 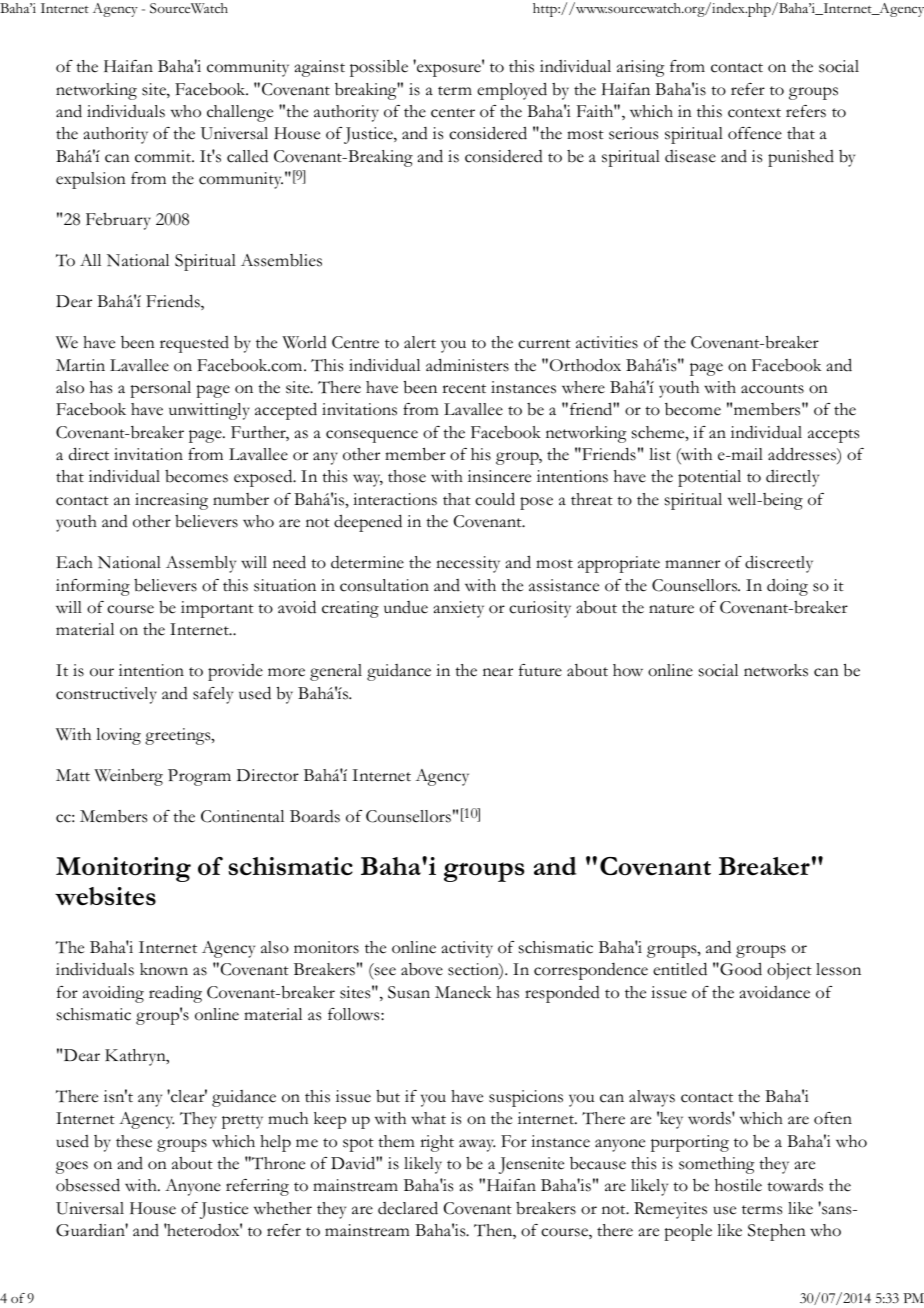 I want to click on context, so click(x=754, y=113).
